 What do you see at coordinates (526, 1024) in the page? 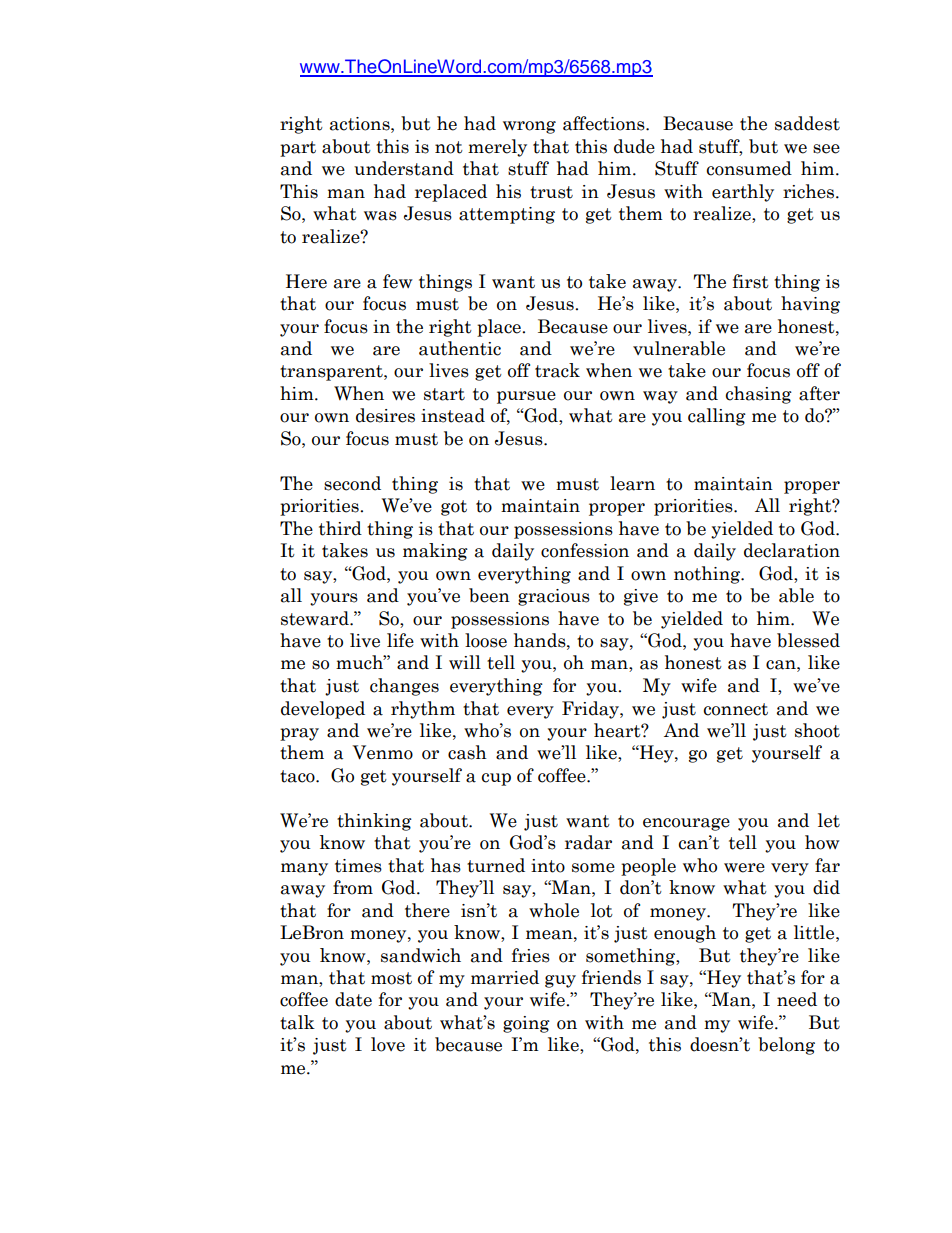
I see `going` at bounding box center [526, 1024].
